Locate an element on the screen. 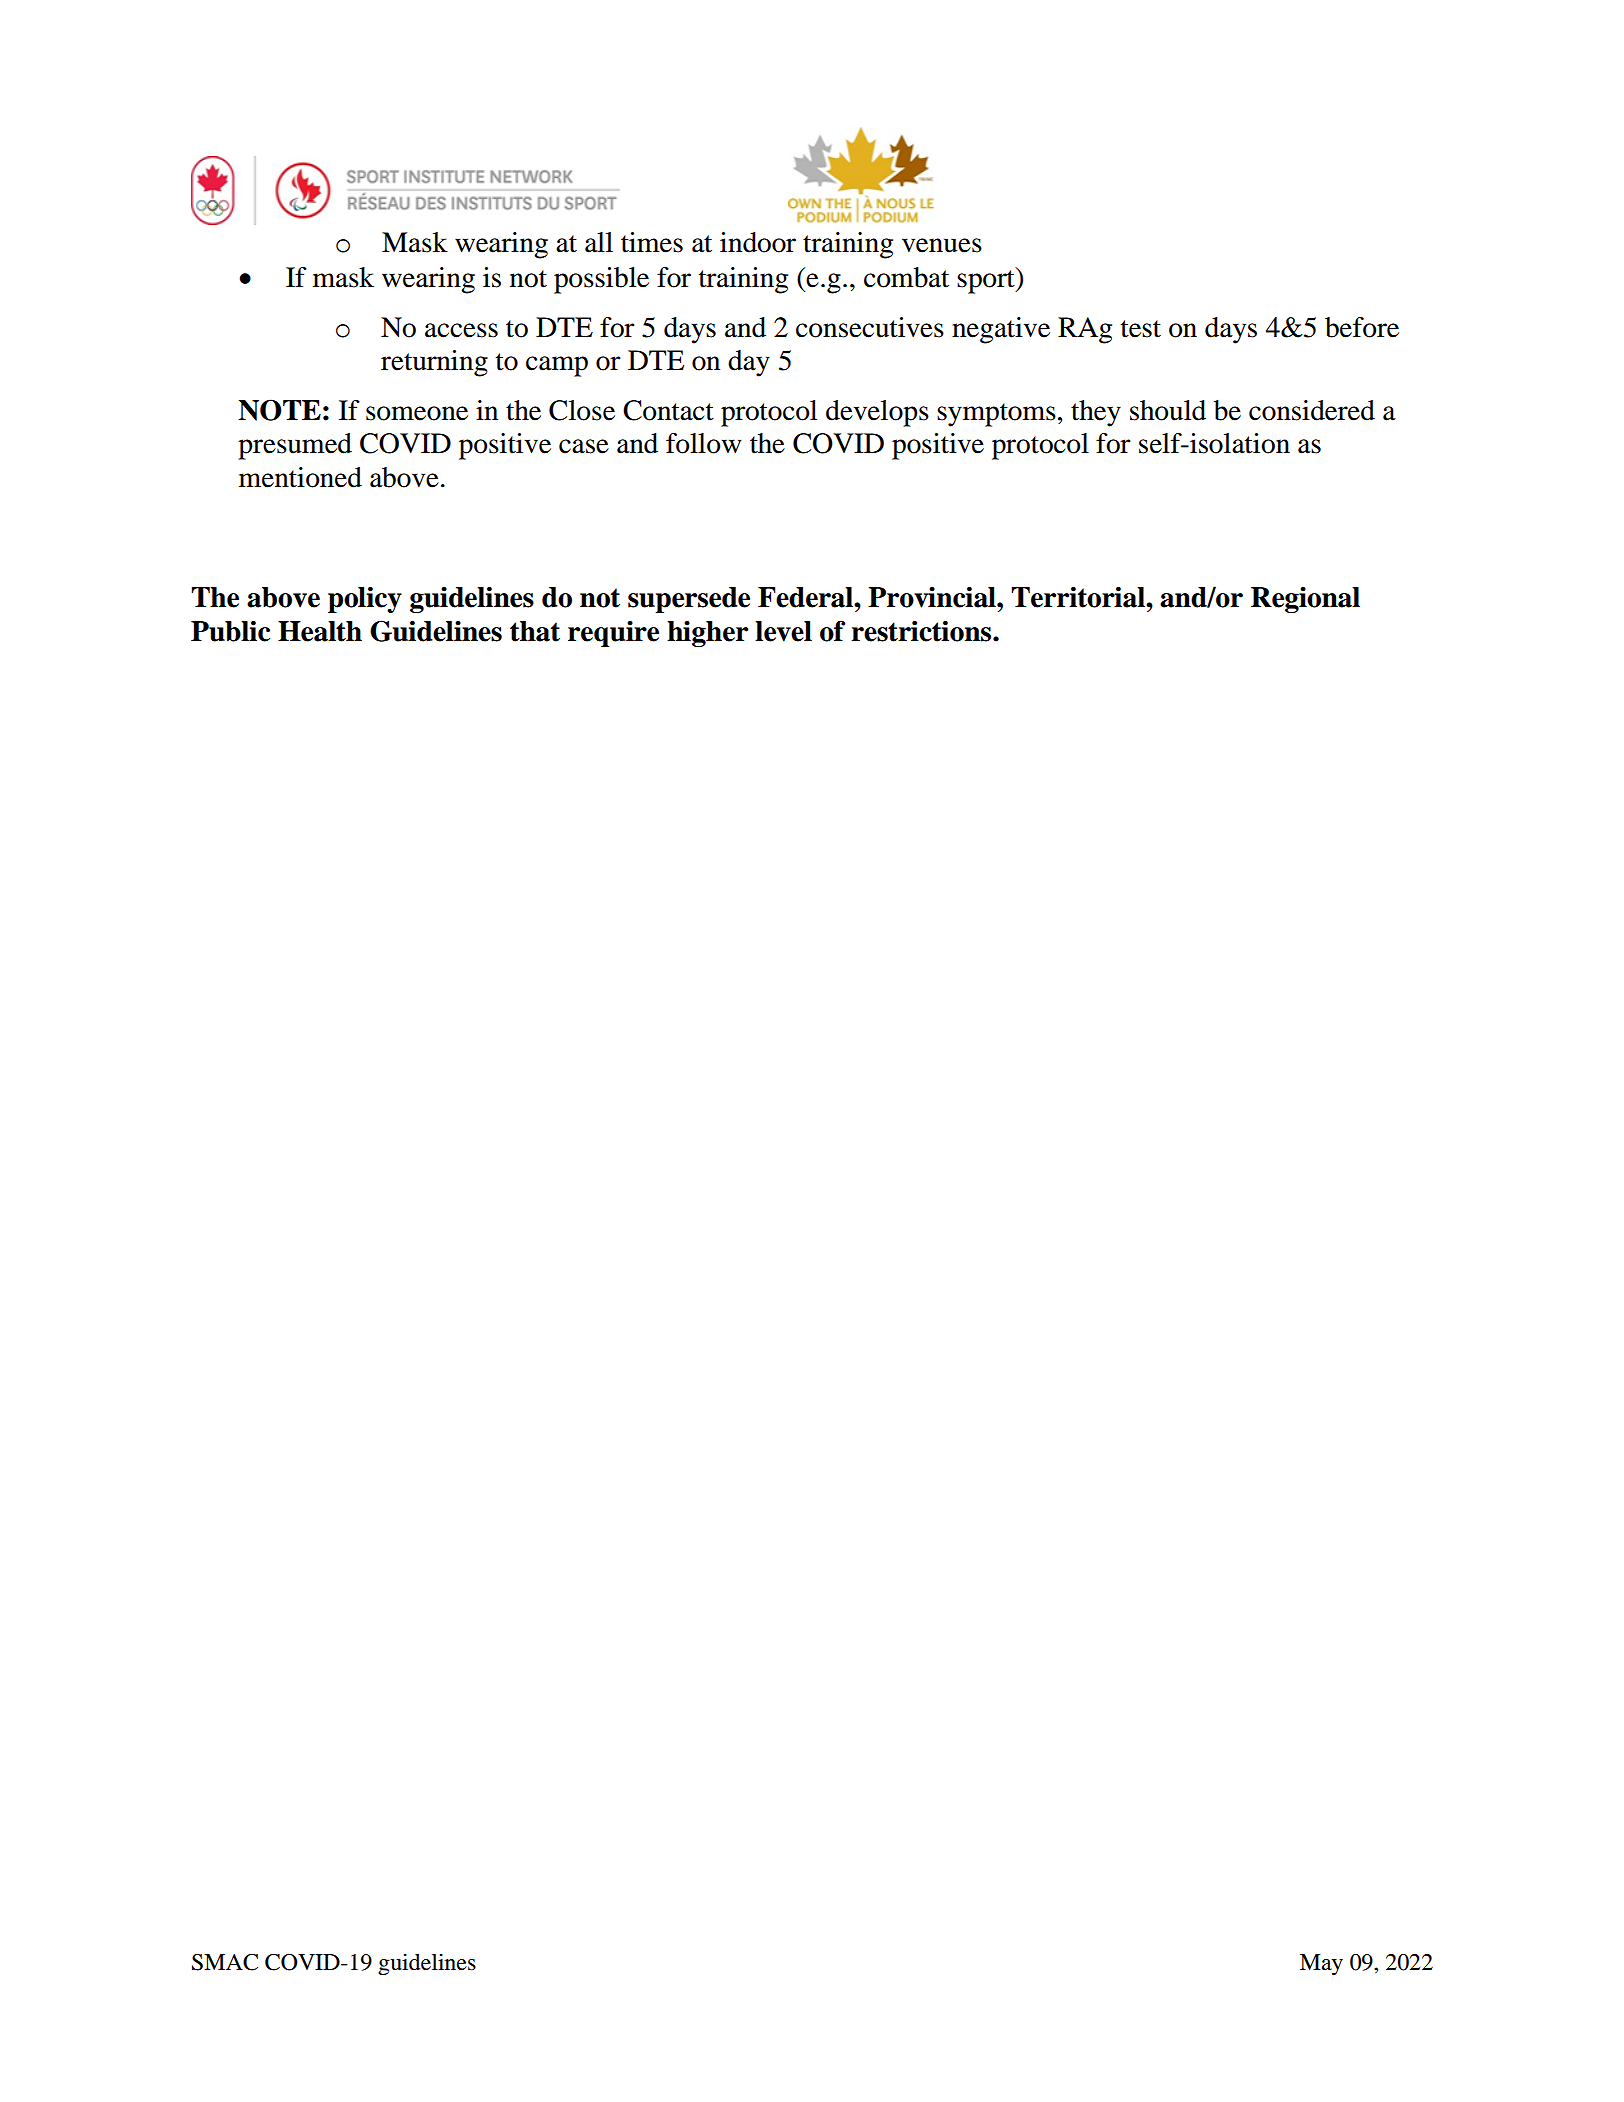 This screenshot has height=2102, width=1624. Territorial is located at coordinates (1079, 597).
